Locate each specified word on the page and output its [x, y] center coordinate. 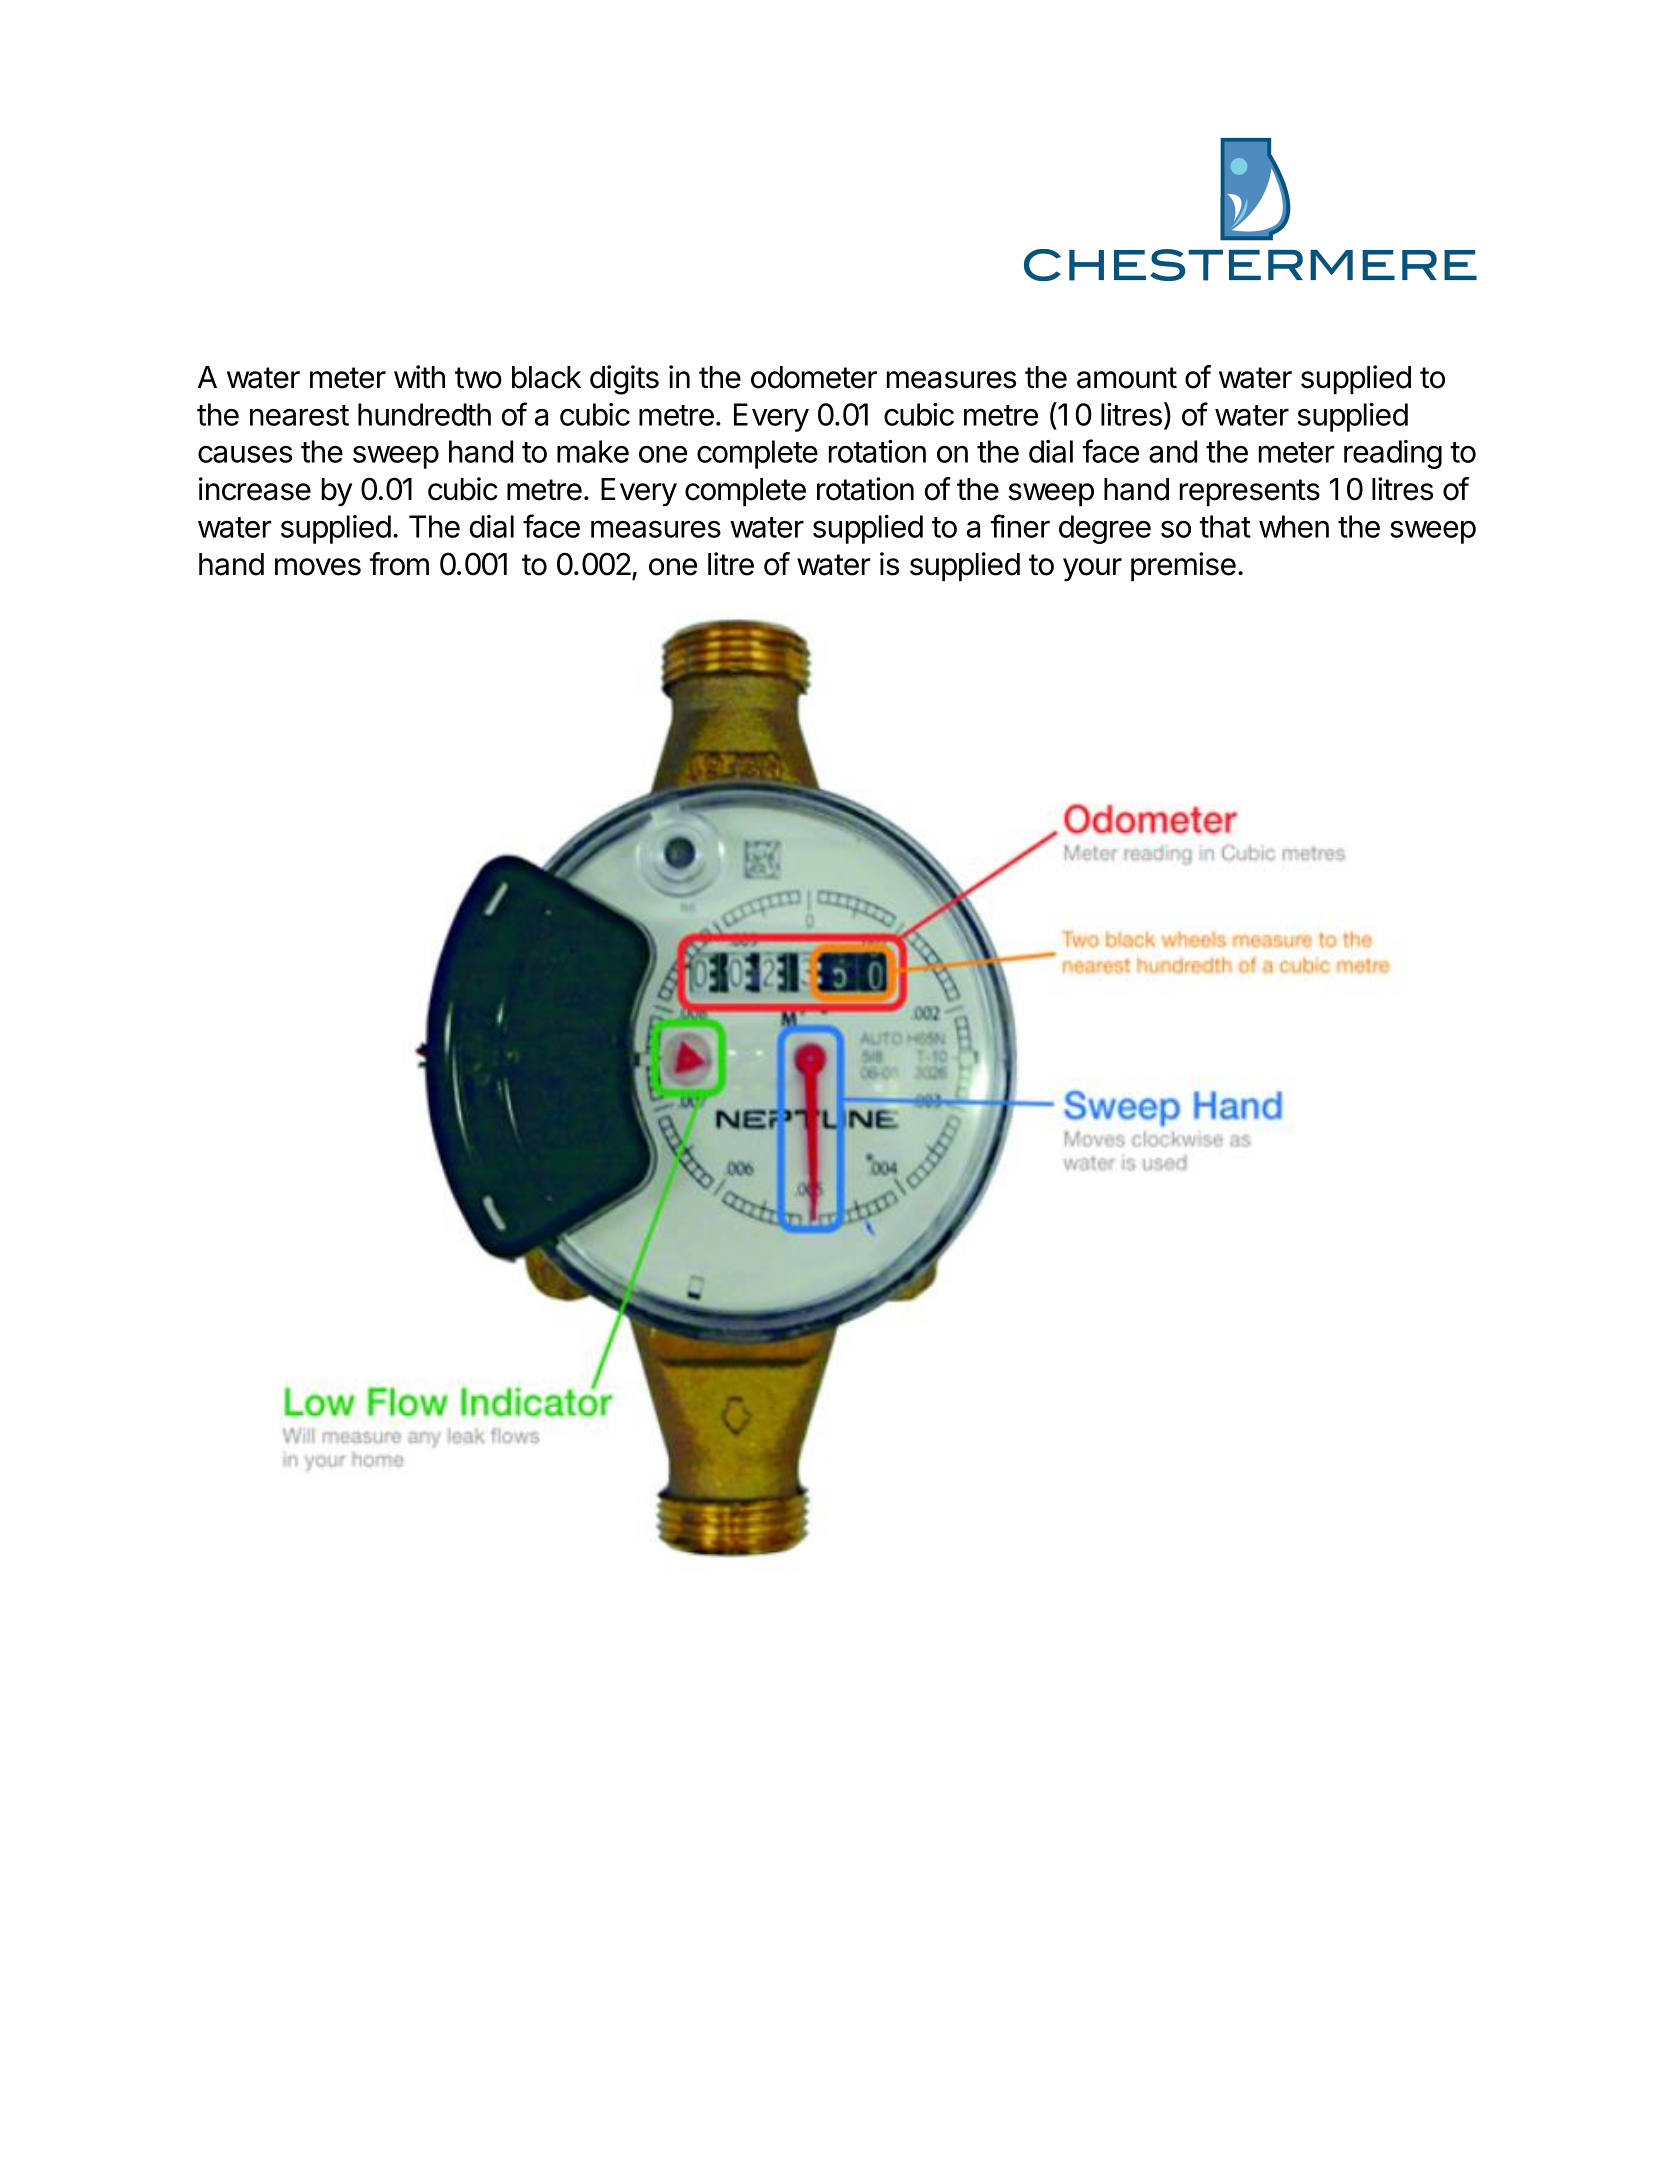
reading [1393, 454]
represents [1250, 492]
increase [255, 489]
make [593, 451]
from [399, 564]
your [1092, 570]
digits [624, 380]
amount [1127, 378]
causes [245, 454]
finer [1020, 526]
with [419, 376]
